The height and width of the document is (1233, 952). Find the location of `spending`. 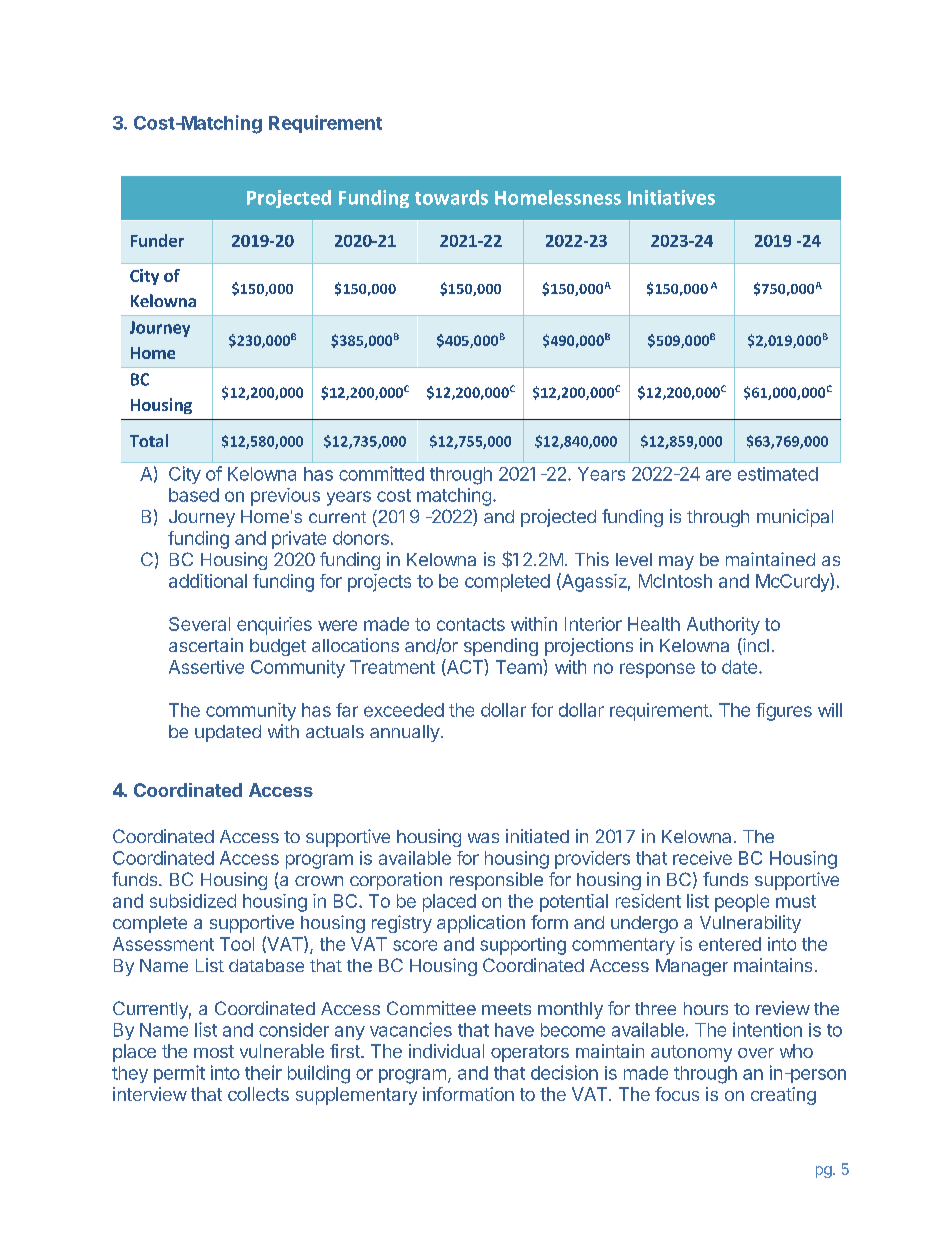

spending is located at coordinates (501, 647).
